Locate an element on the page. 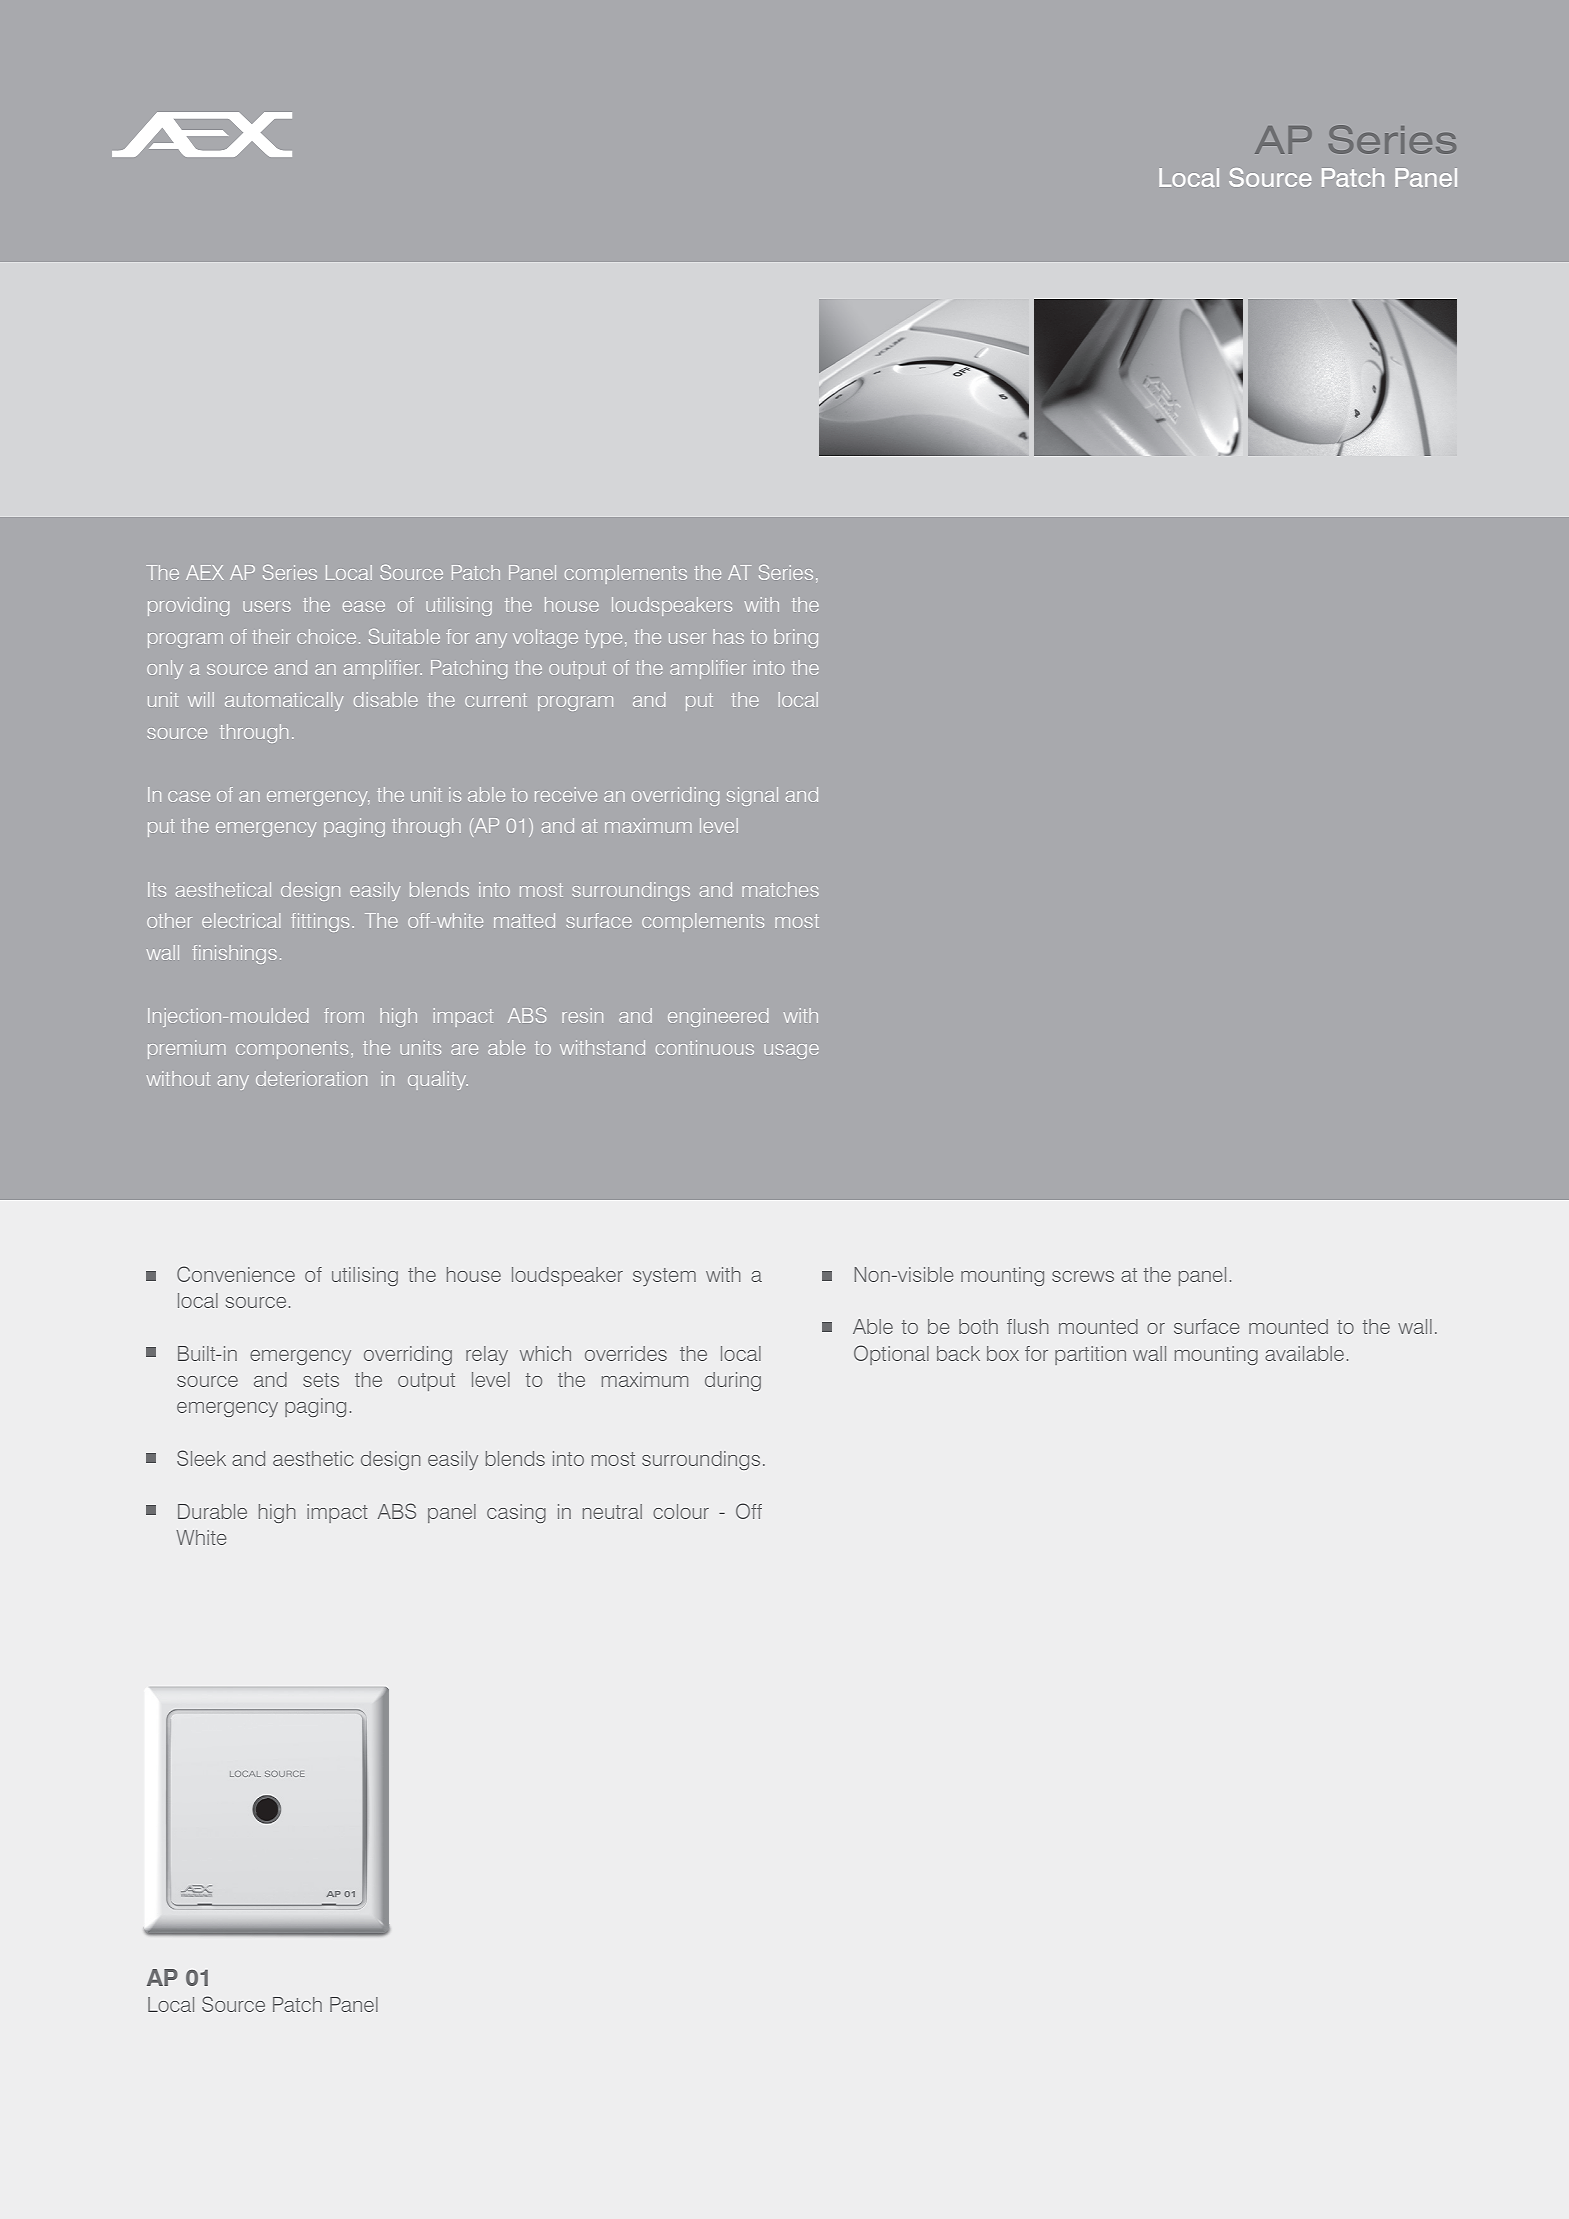 The width and height of the document is (1569, 2219). Sleek is located at coordinates (201, 1458).
